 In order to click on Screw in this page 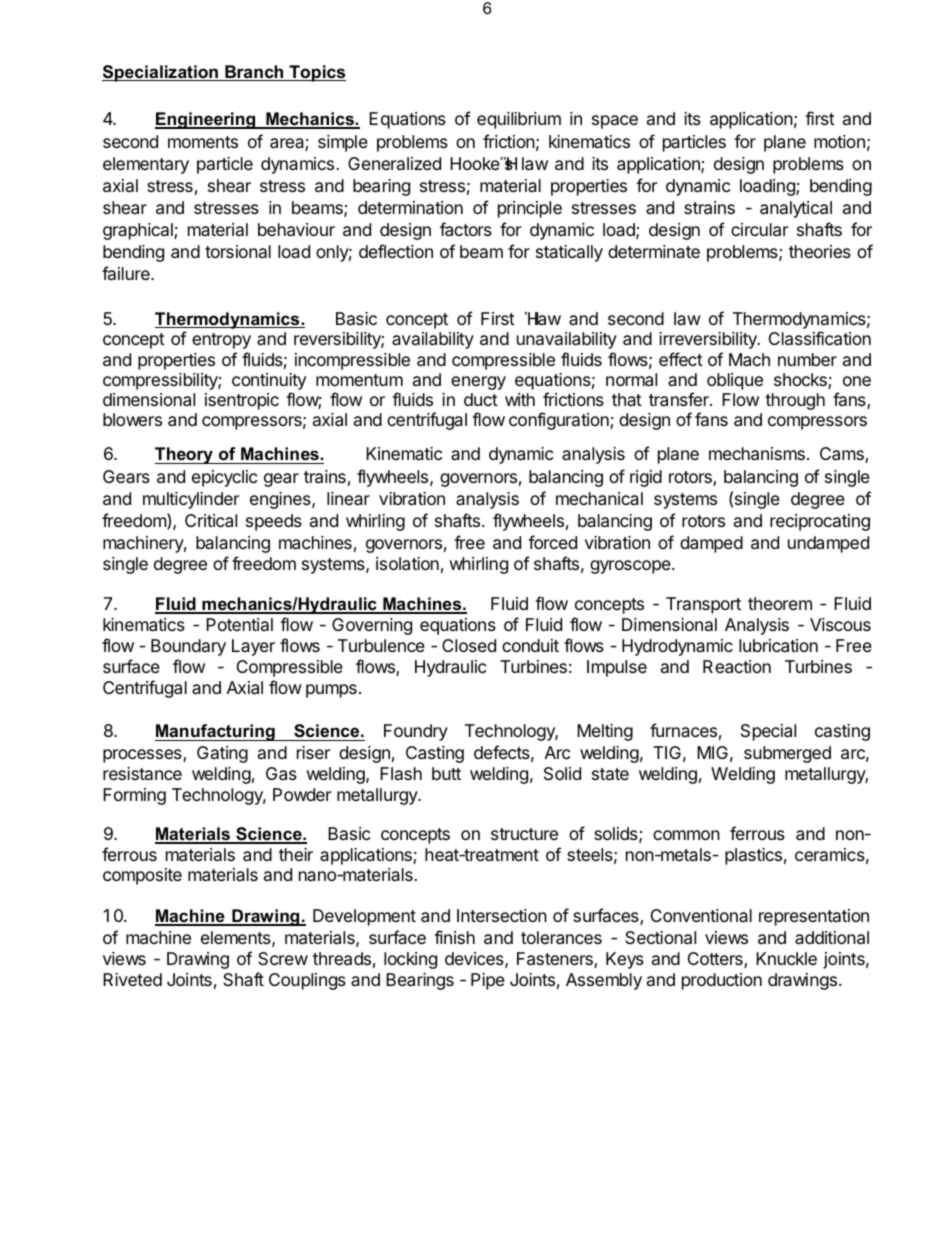, I will do `click(283, 958)`.
